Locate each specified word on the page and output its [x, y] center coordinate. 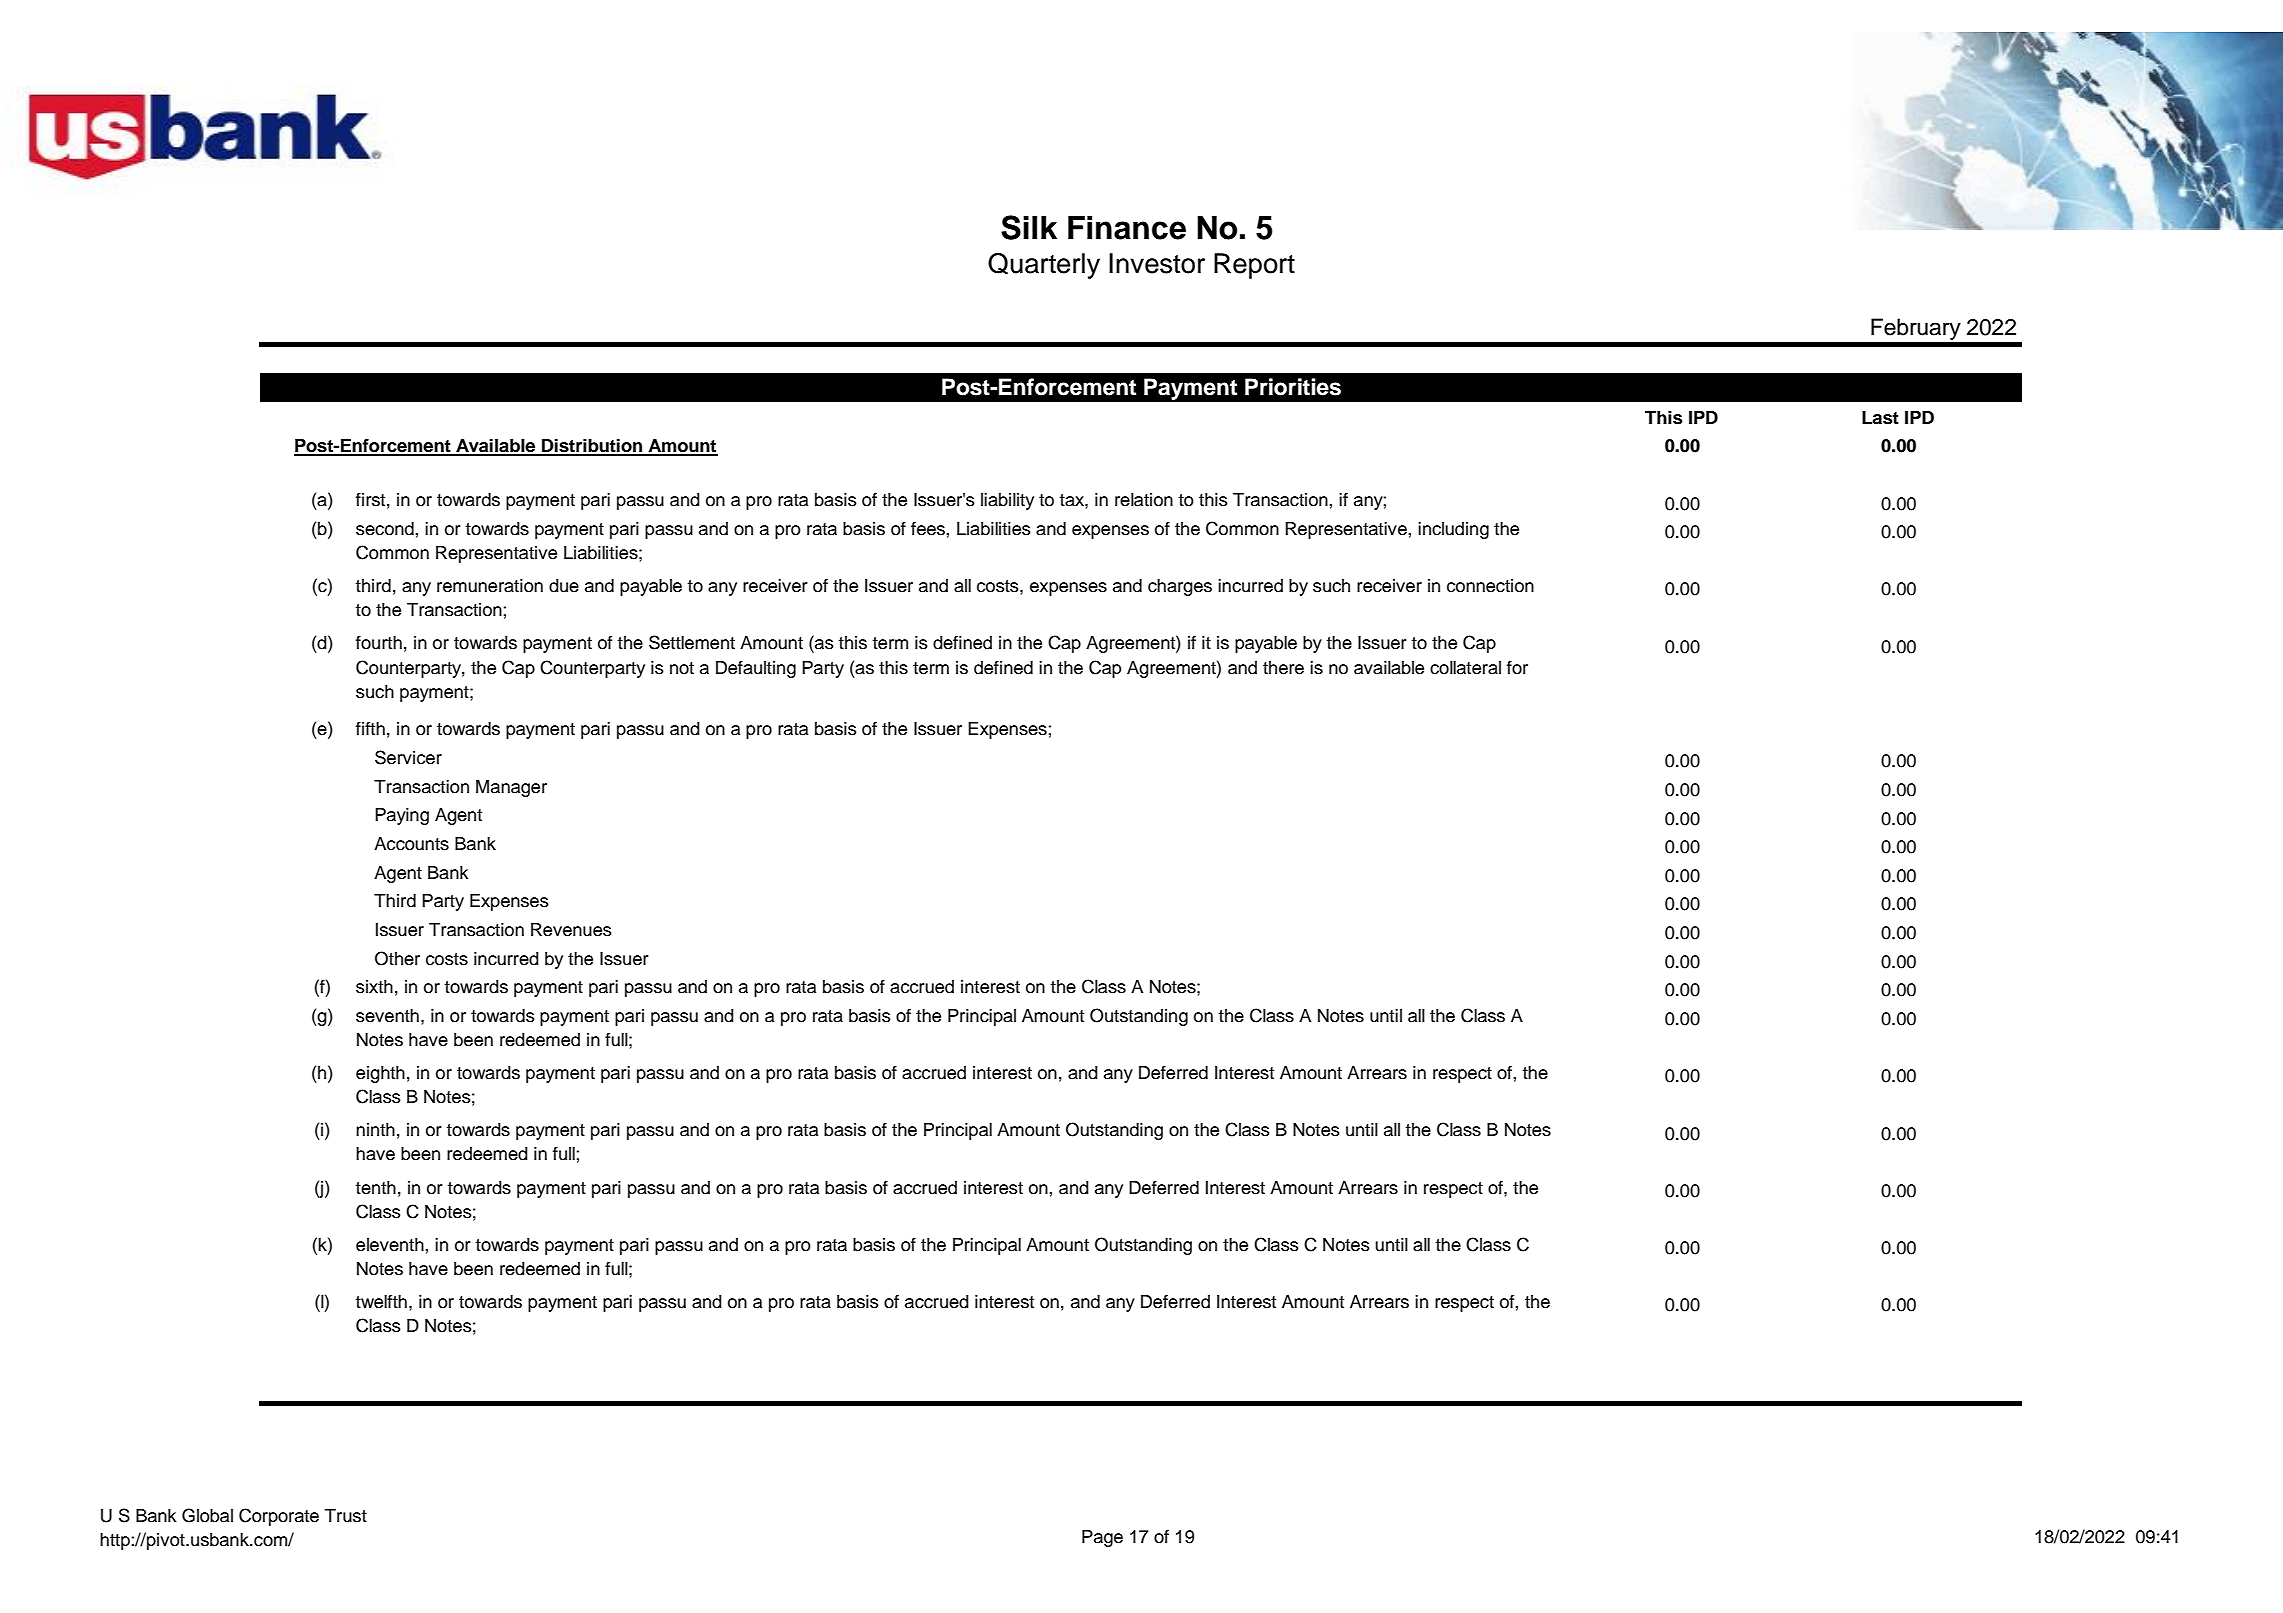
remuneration [490, 586]
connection [1490, 586]
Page [1102, 1538]
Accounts [411, 844]
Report [1254, 266]
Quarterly [1044, 266]
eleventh [390, 1245]
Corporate [279, 1517]
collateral [1465, 668]
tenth [375, 1188]
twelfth [381, 1301]
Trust [345, 1516]
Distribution [592, 446]
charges [1180, 587]
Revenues [571, 930]
